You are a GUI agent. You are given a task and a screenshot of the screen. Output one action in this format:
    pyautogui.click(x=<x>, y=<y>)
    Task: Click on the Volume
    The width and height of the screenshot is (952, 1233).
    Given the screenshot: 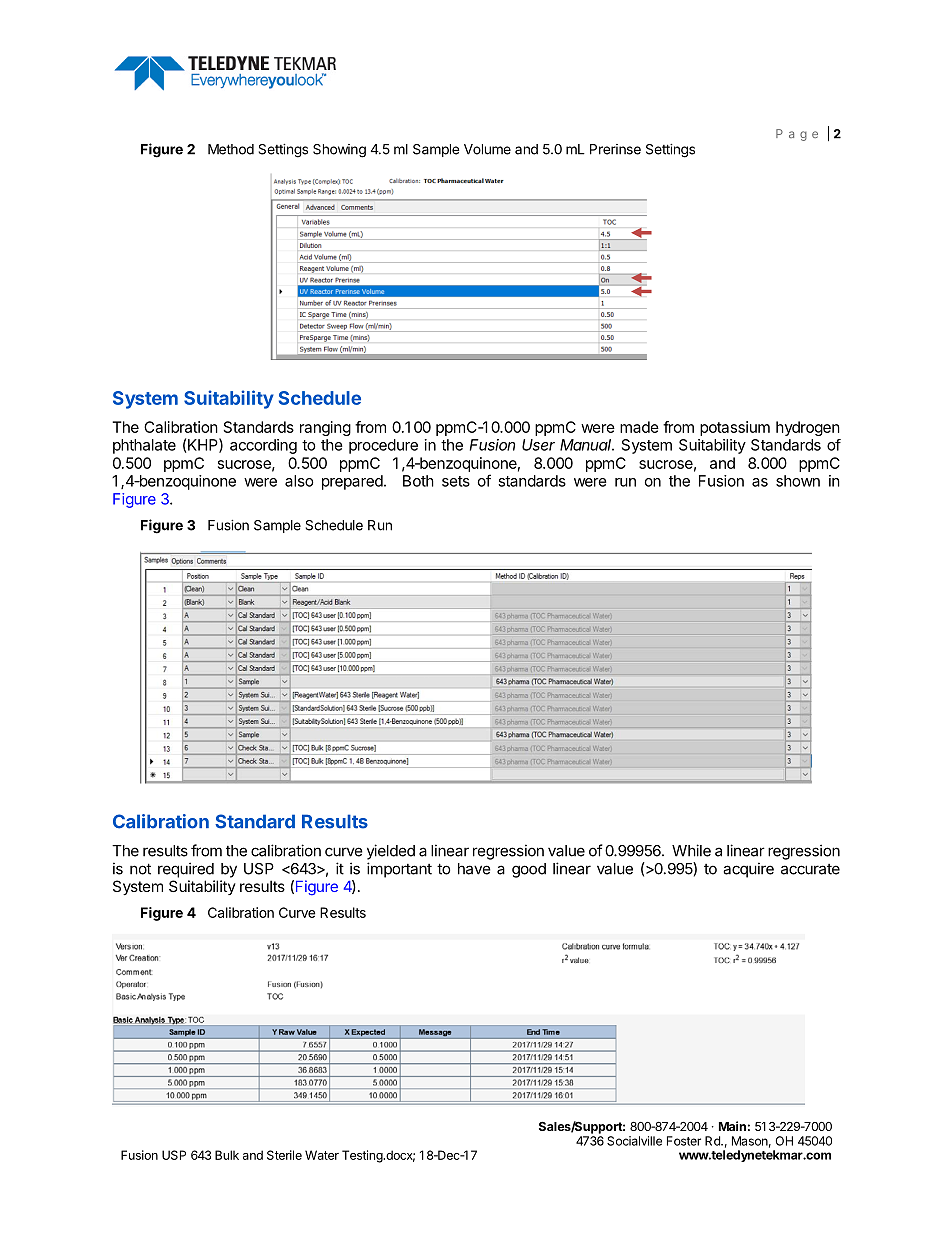 What is the action you would take?
    pyautogui.click(x=487, y=149)
